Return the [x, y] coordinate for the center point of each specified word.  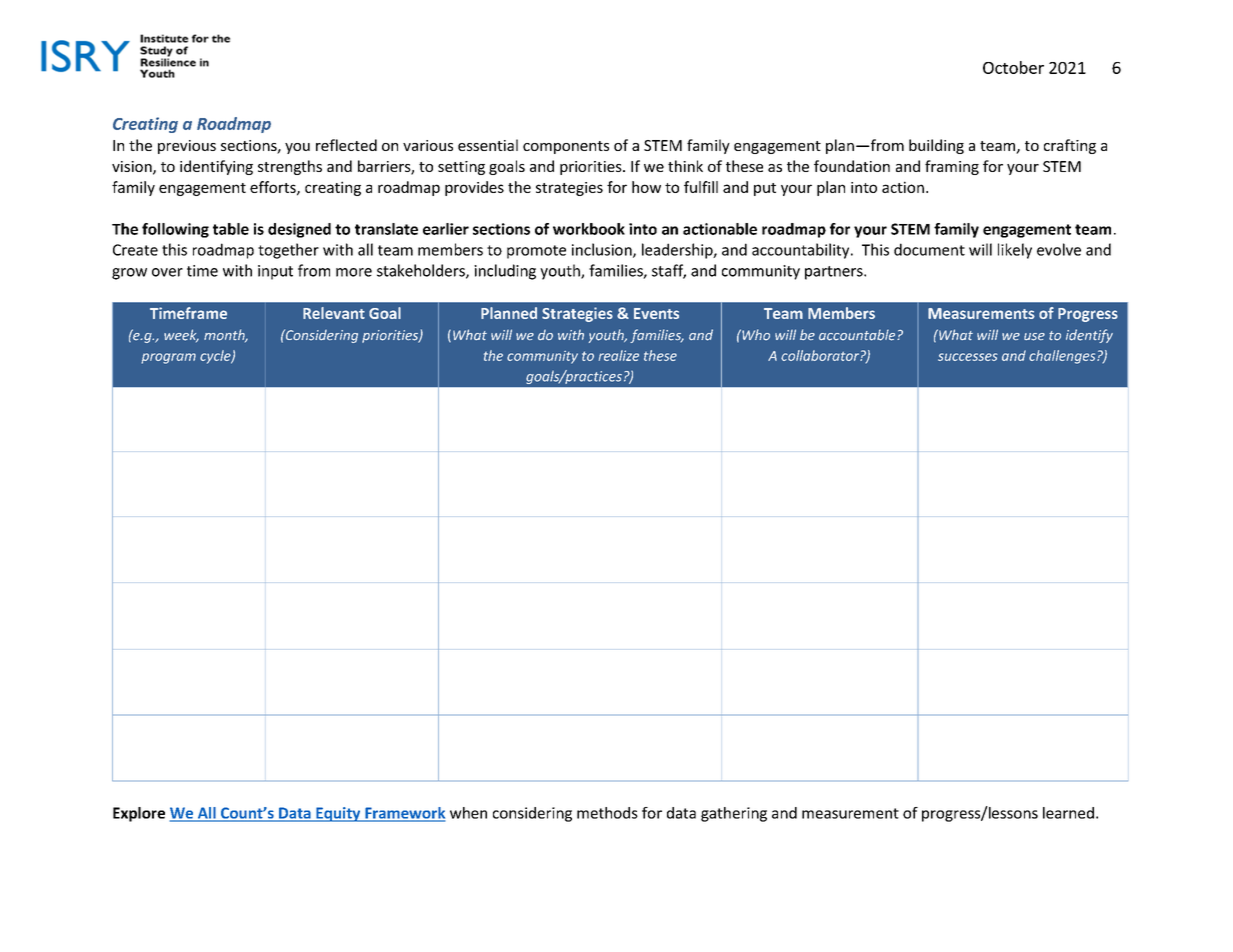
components [566, 147]
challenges [1063, 357]
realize [619, 355]
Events [656, 313]
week [181, 335]
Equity [338, 814]
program [168, 358]
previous [187, 147]
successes [968, 357]
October [1013, 67]
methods [607, 813]
